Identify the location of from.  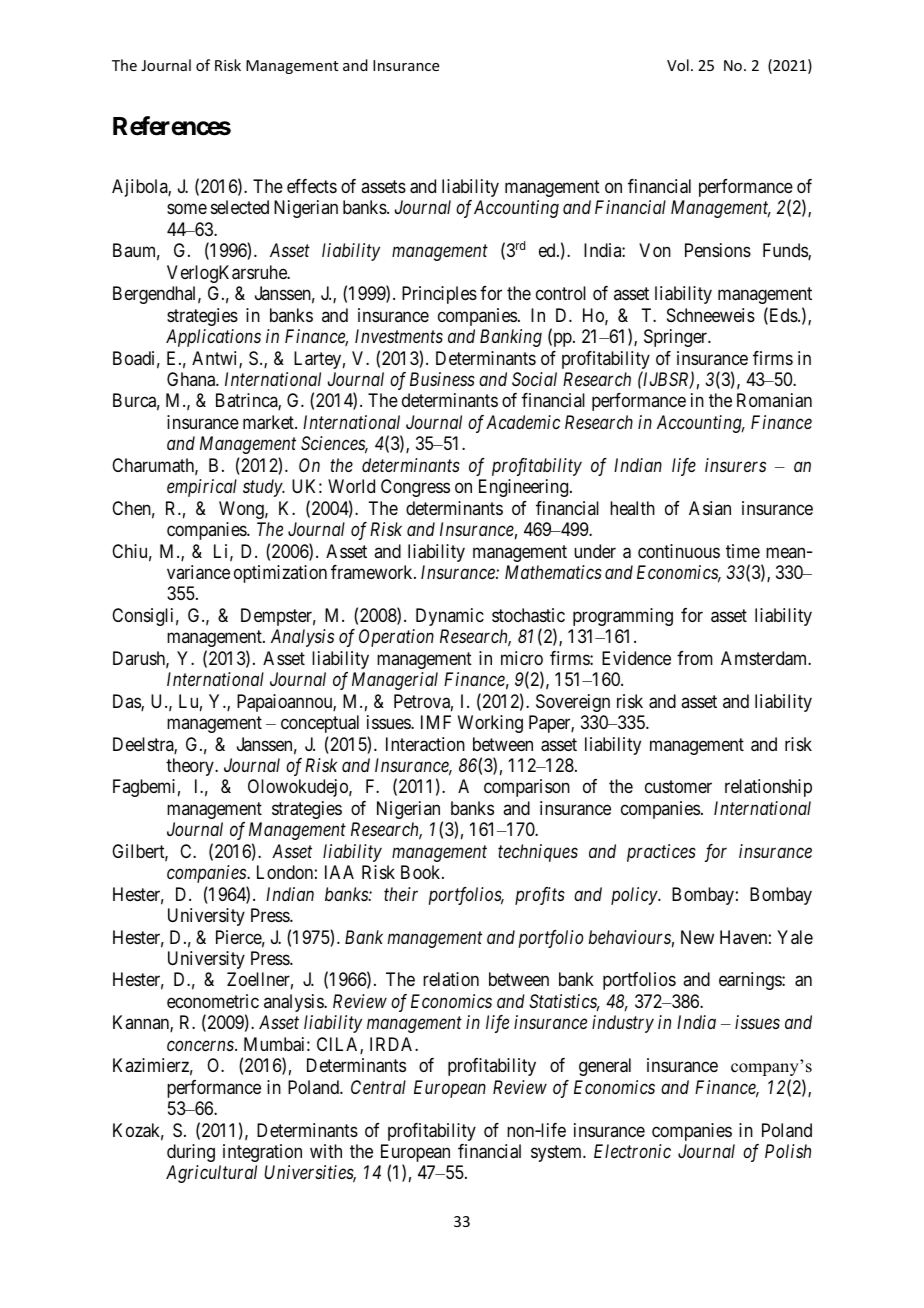
(695, 658).
